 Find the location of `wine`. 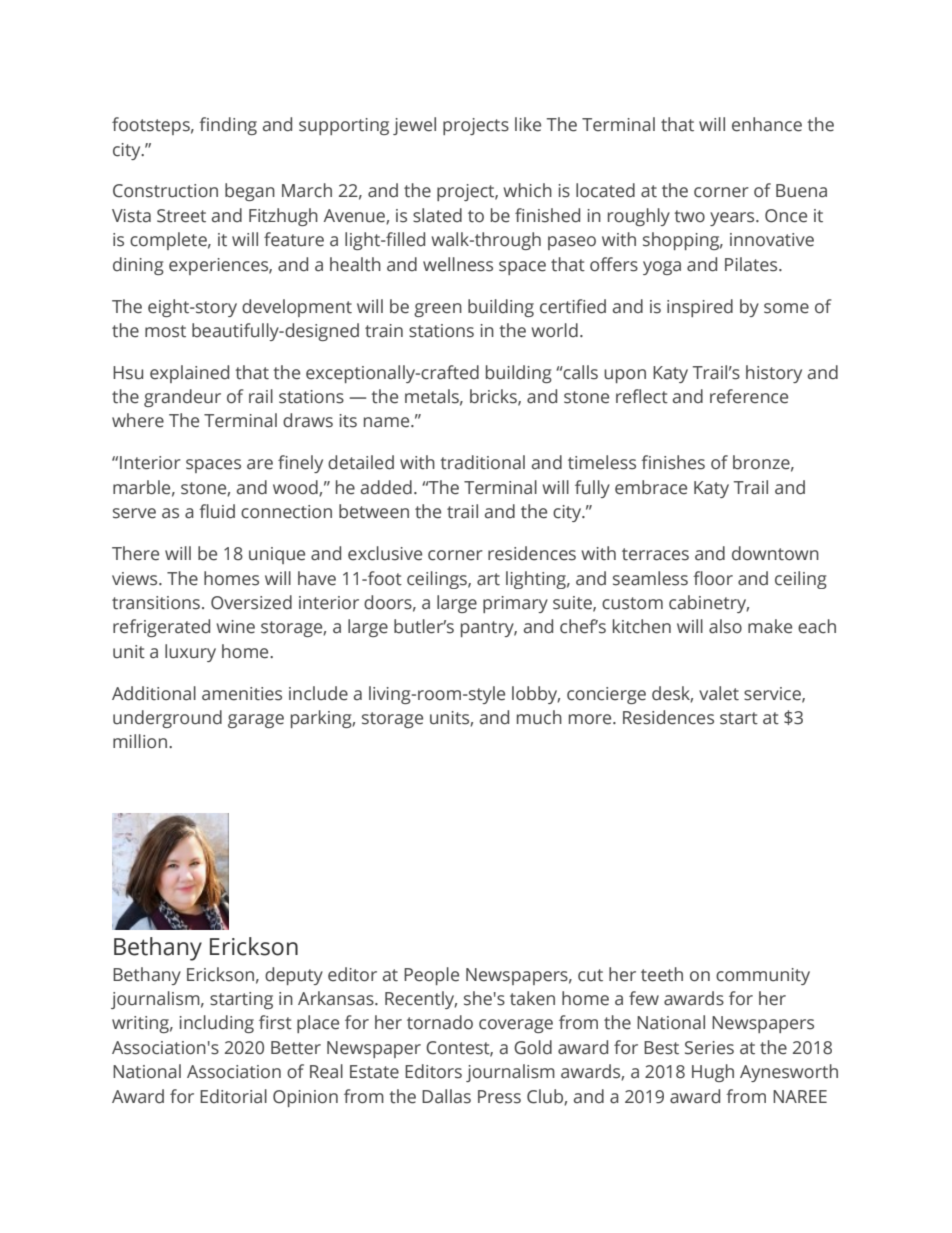

wine is located at coordinates (235, 627).
